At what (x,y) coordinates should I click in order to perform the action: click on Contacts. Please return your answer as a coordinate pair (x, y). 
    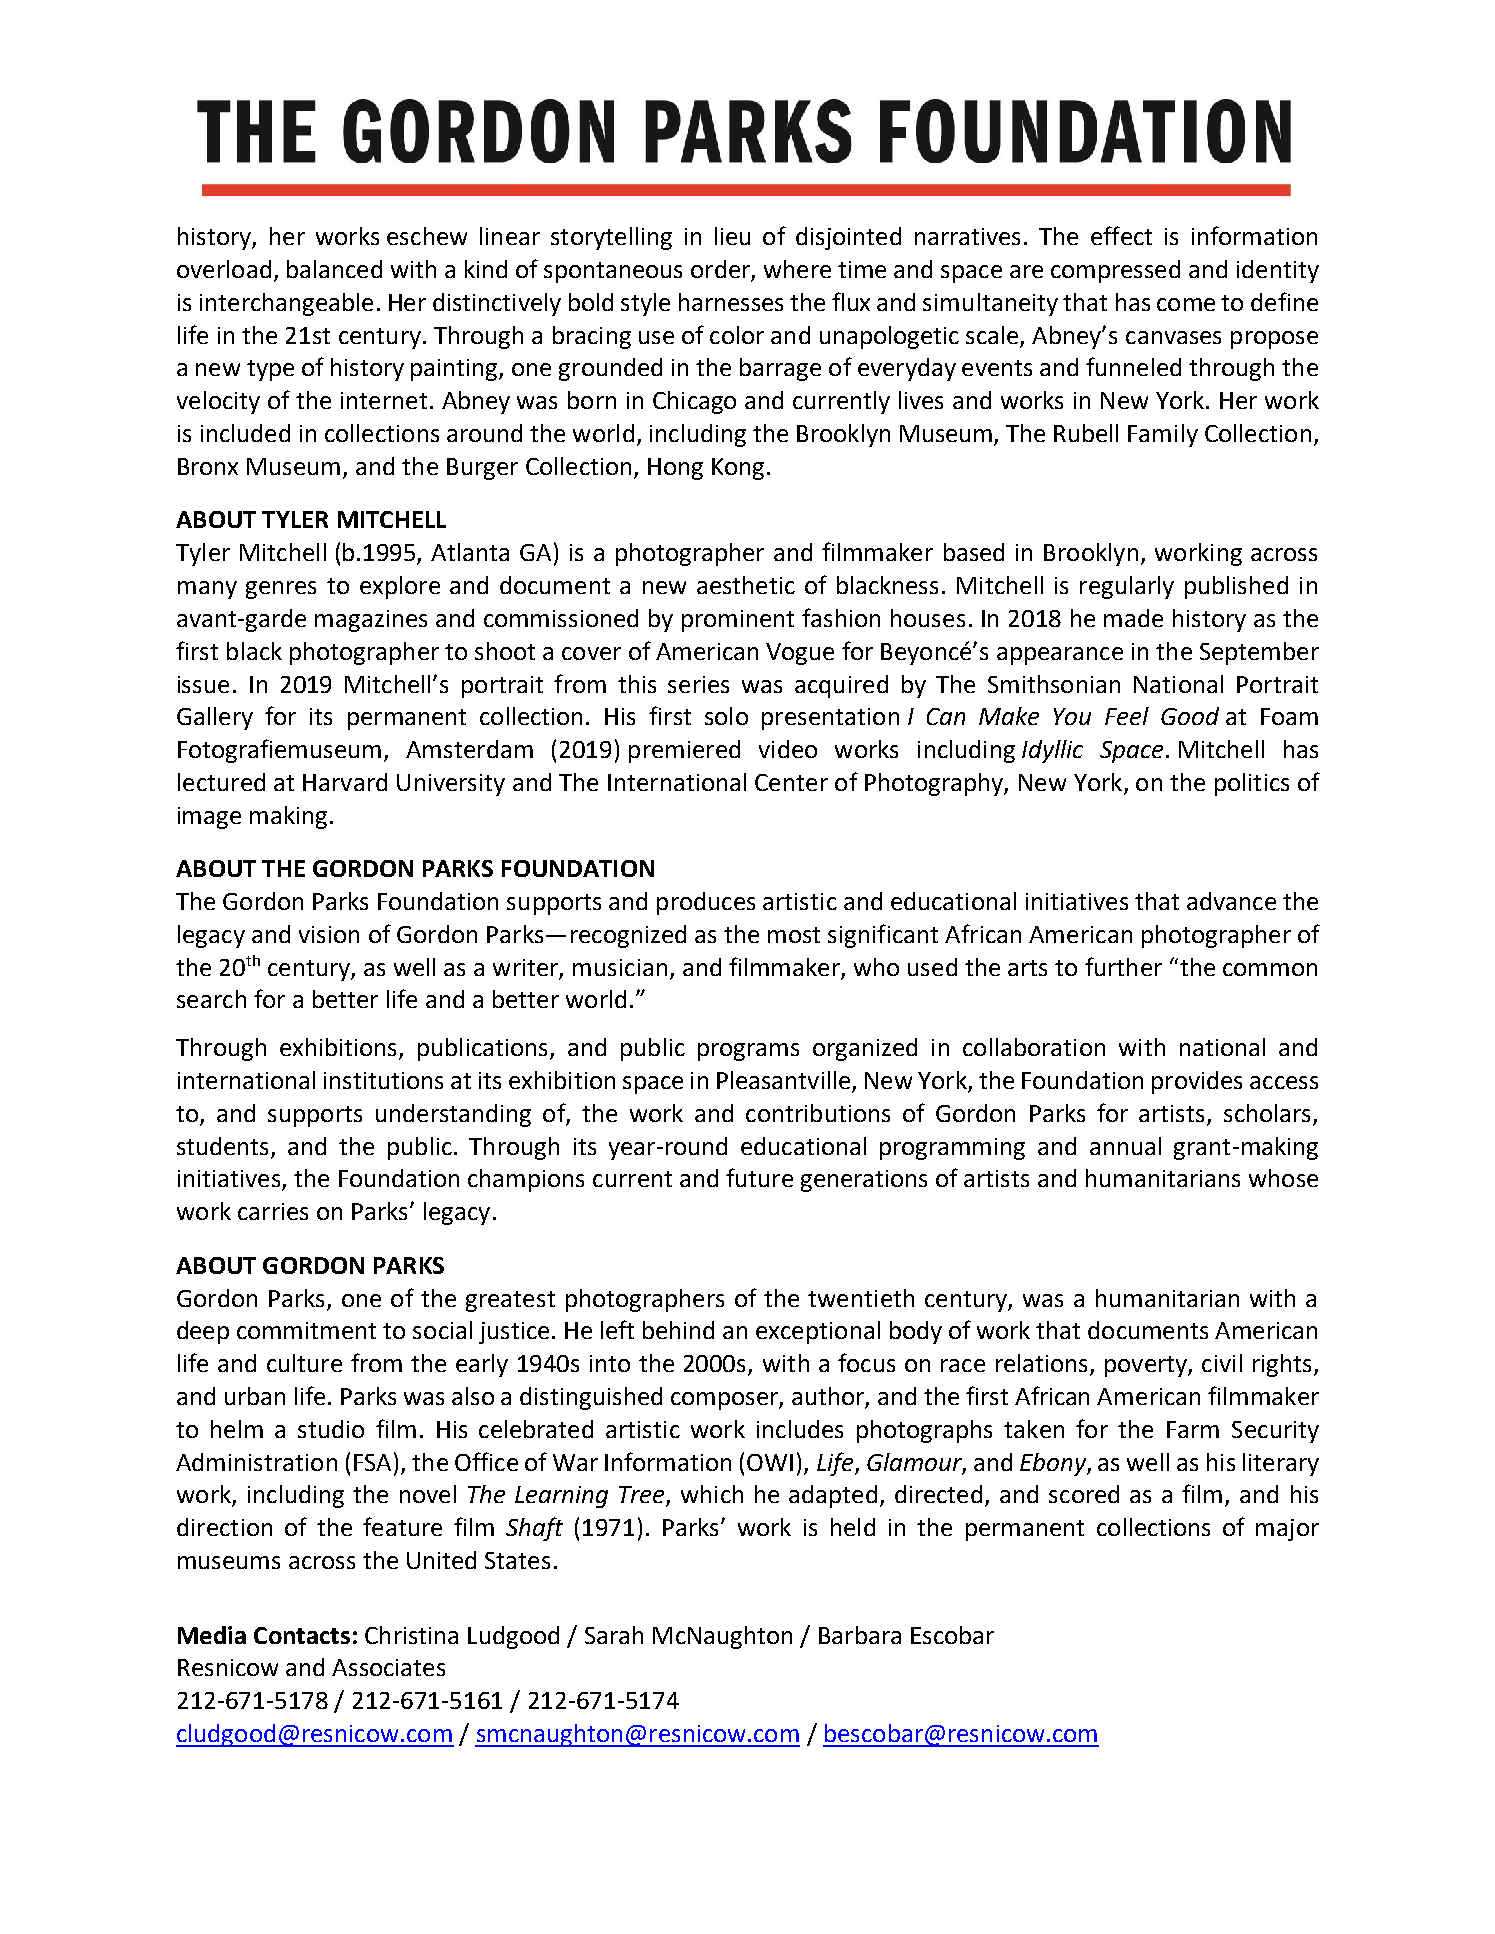
    Looking at the image, I should click on (302, 1635).
